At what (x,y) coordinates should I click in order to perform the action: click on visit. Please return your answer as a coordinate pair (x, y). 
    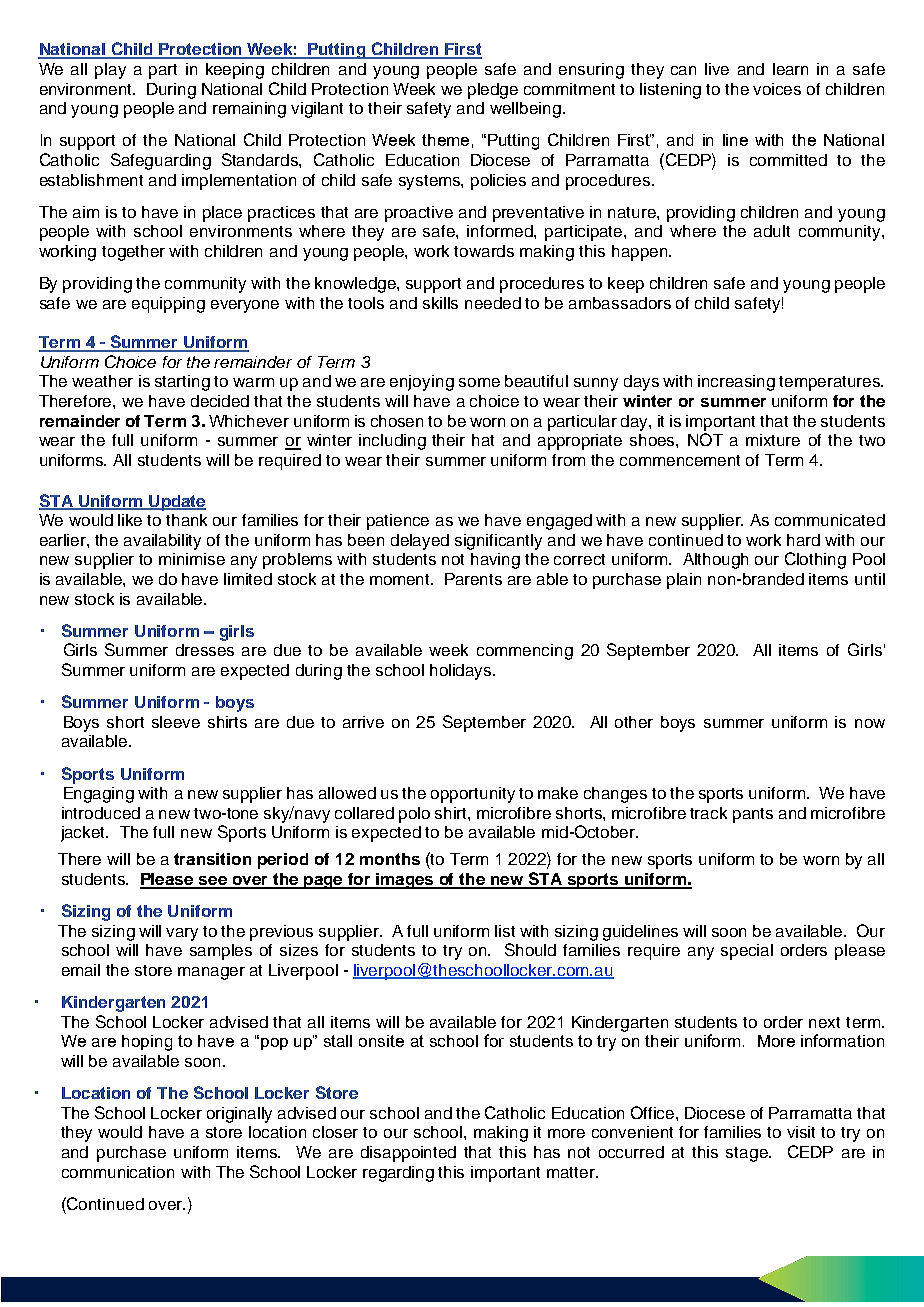
    Looking at the image, I should click on (801, 1132).
